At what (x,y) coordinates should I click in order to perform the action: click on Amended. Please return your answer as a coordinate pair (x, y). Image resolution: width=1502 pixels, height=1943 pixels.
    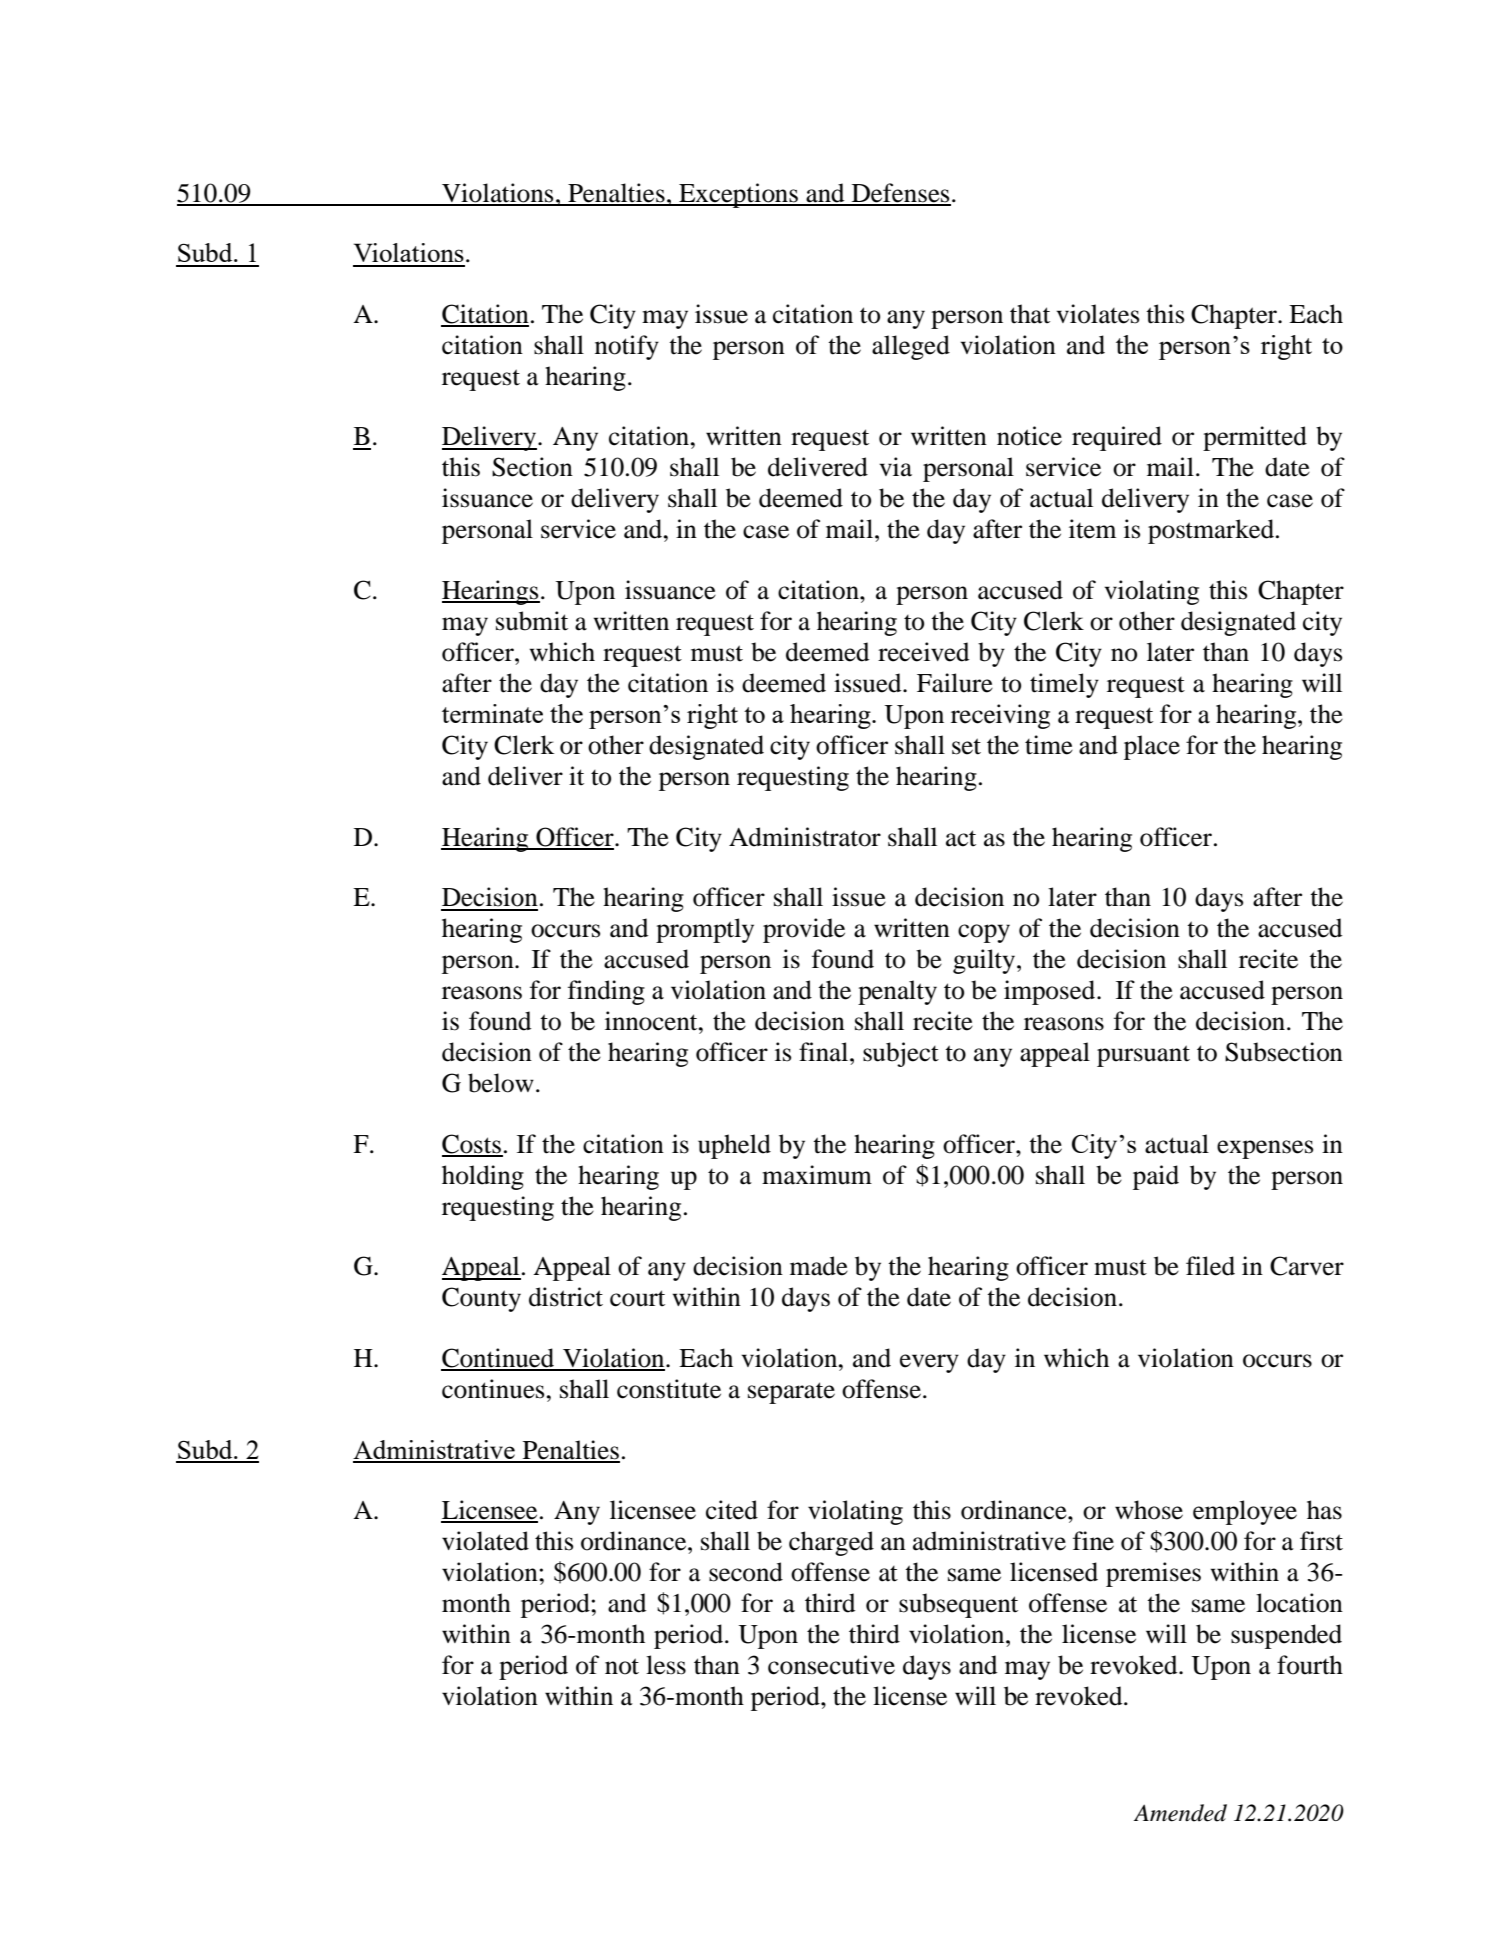
    Looking at the image, I should click on (1180, 1813).
